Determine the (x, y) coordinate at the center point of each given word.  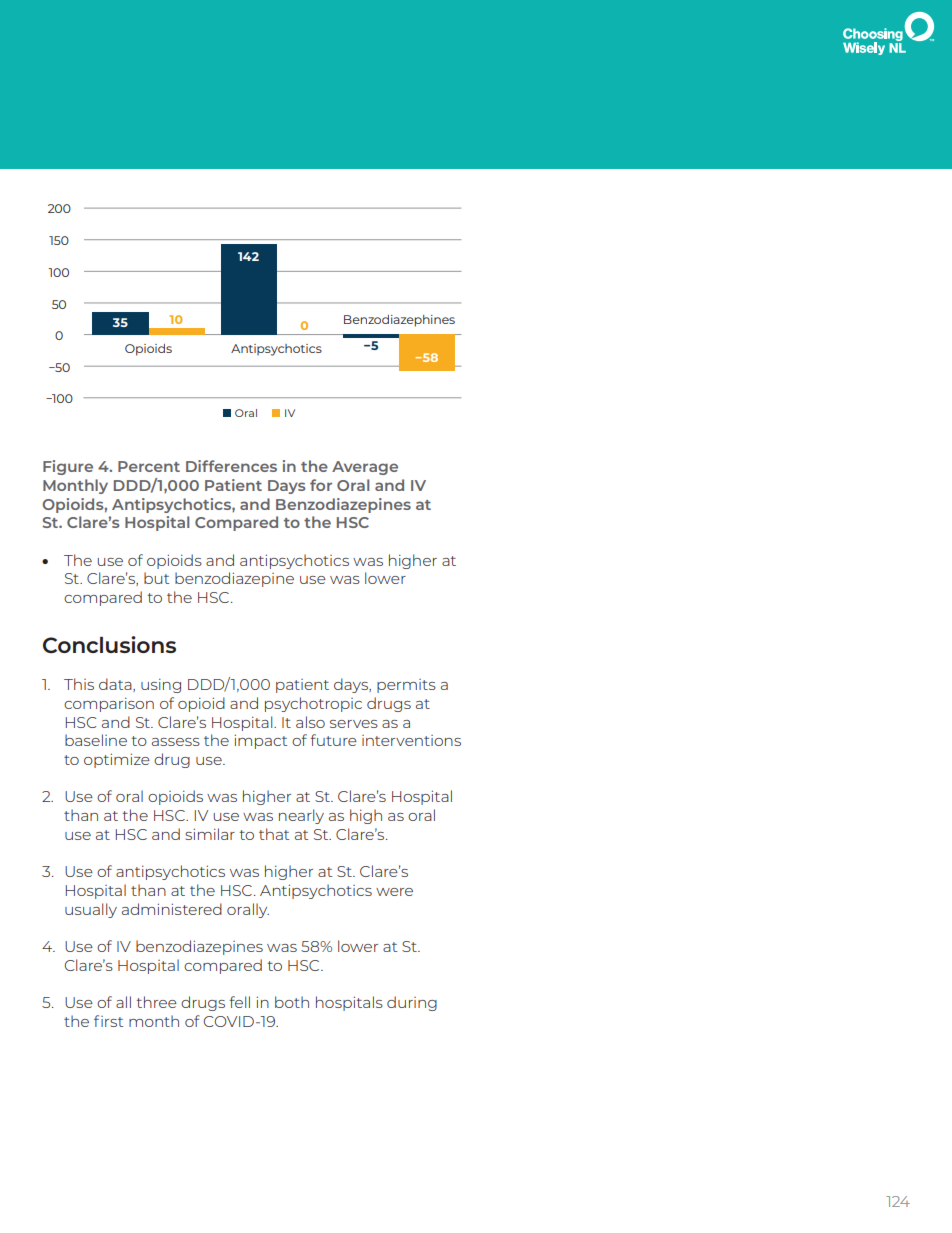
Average (365, 468)
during (412, 1003)
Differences (231, 466)
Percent (149, 466)
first (108, 1021)
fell (239, 1002)
